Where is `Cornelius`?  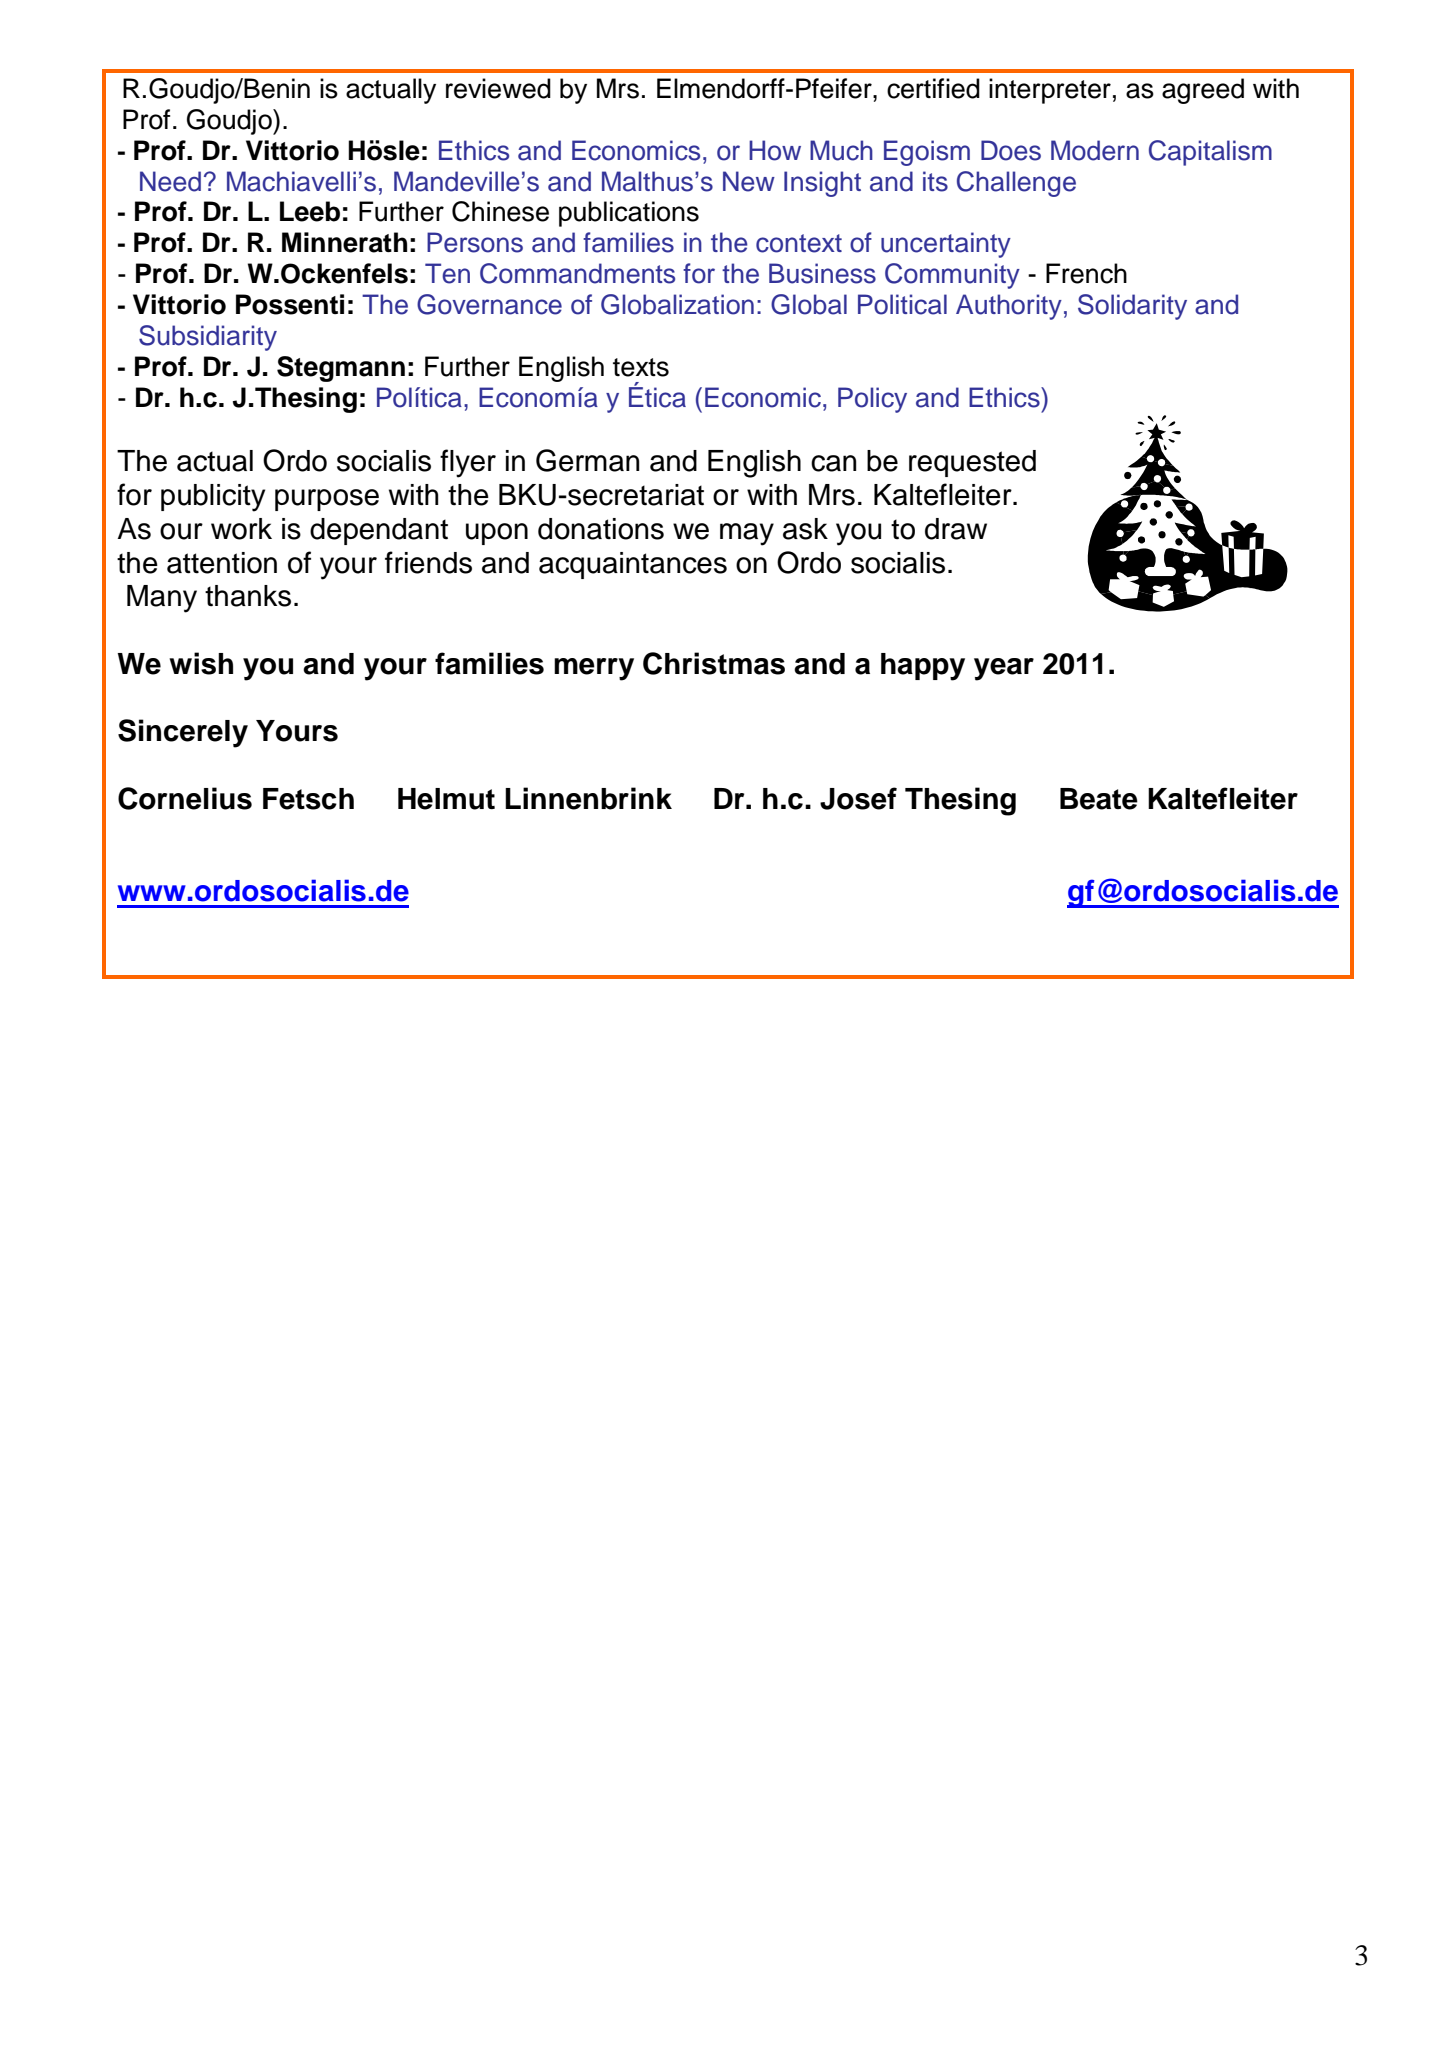
Cornelius is located at coordinates (185, 798).
